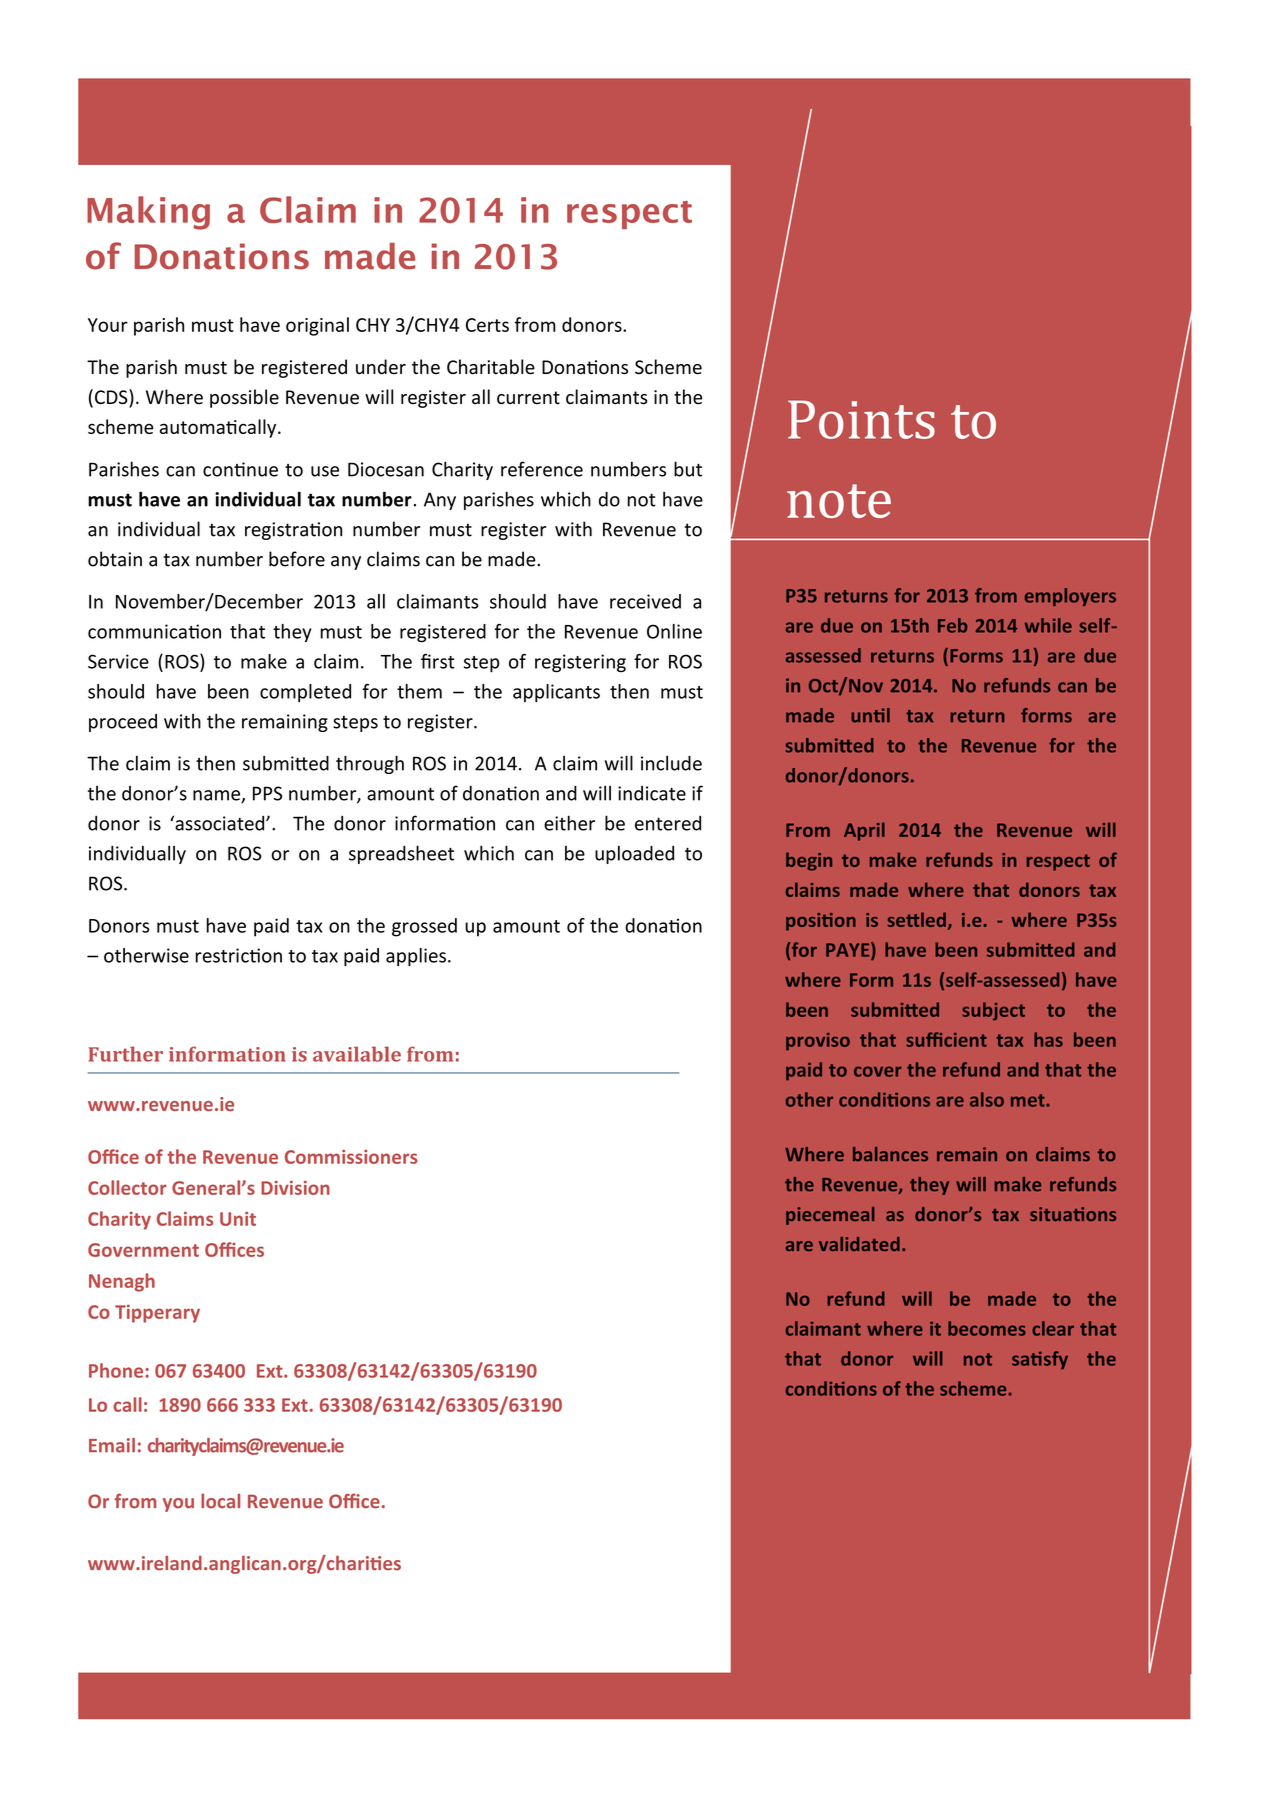  I want to click on subject, so click(993, 1011).
